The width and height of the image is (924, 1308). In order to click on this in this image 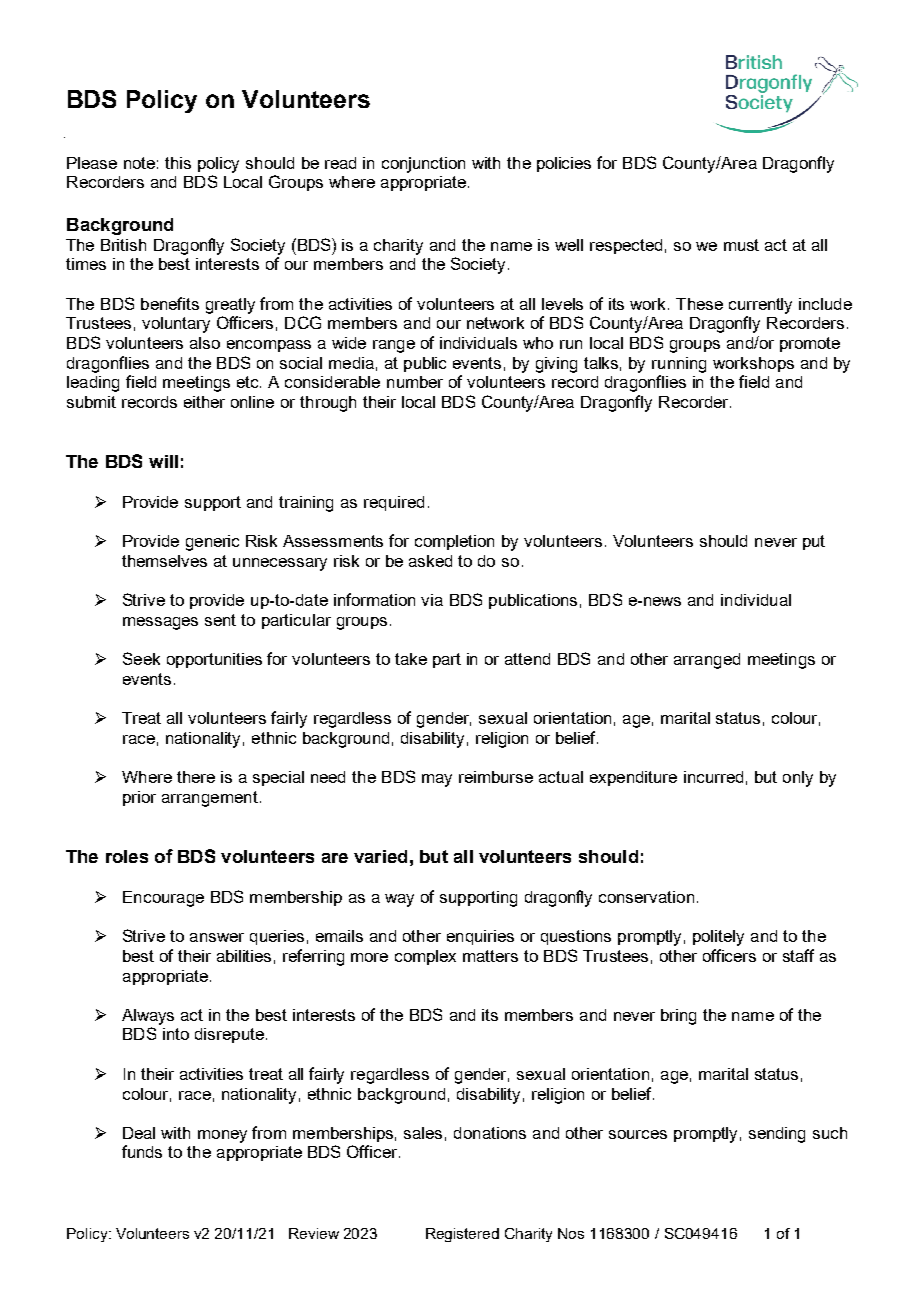, I will do `click(178, 163)`.
